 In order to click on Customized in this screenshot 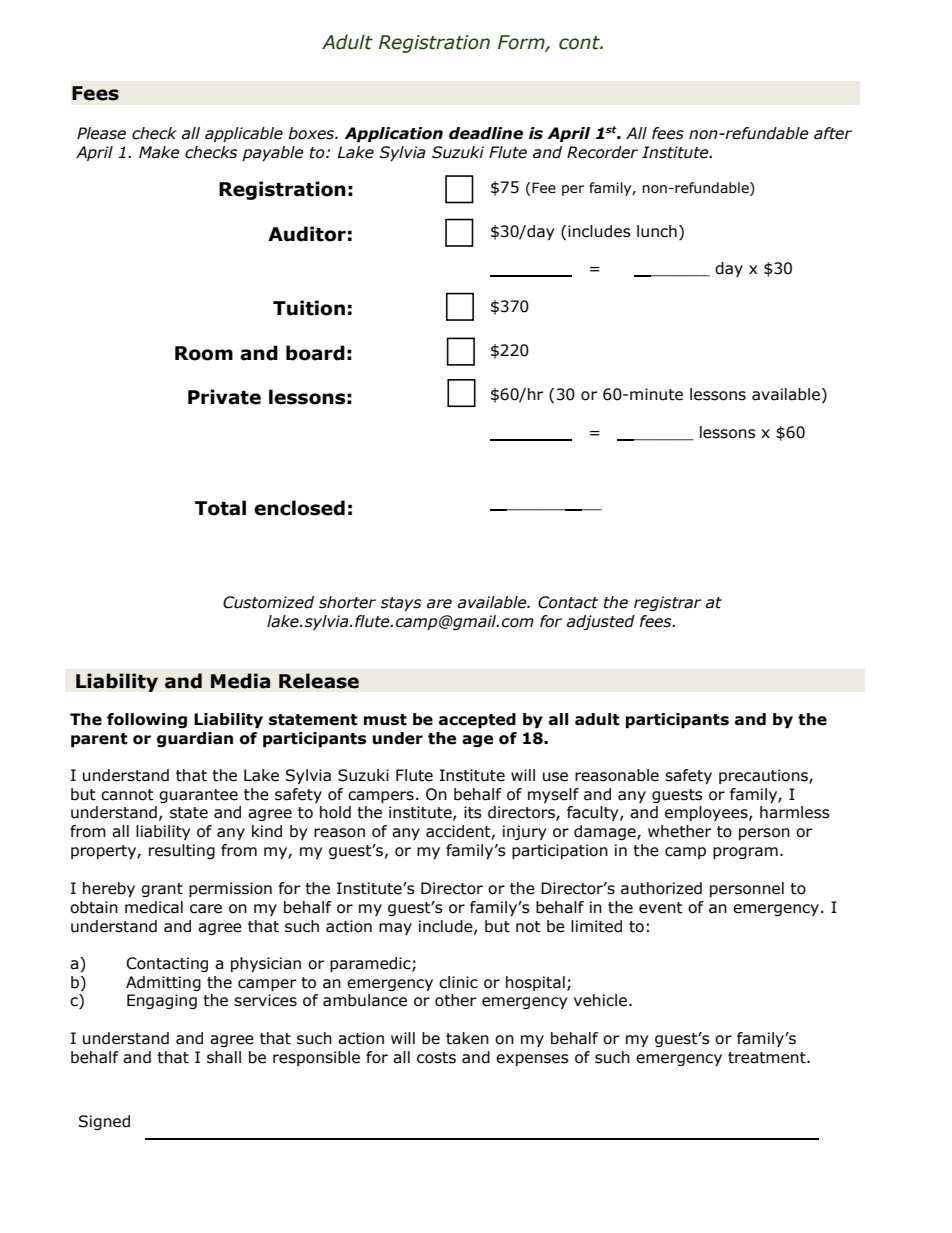, I will do `click(268, 602)`.
